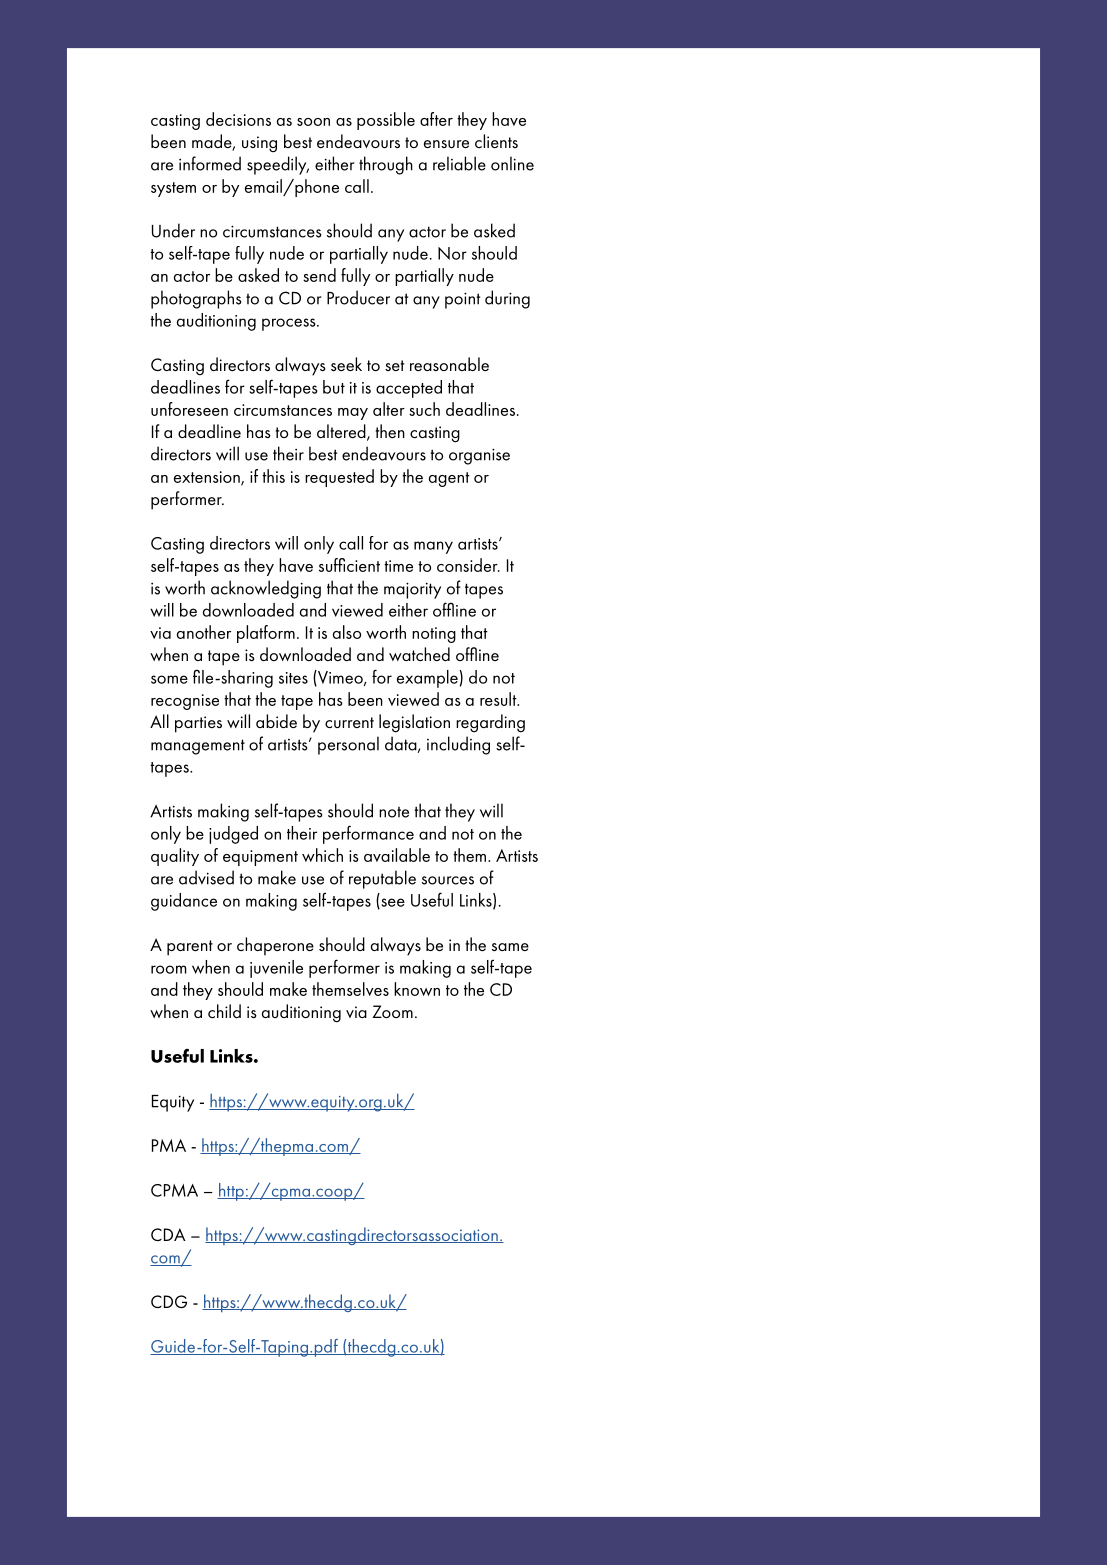 The width and height of the screenshot is (1107, 1565). I want to click on reliable, so click(459, 163).
